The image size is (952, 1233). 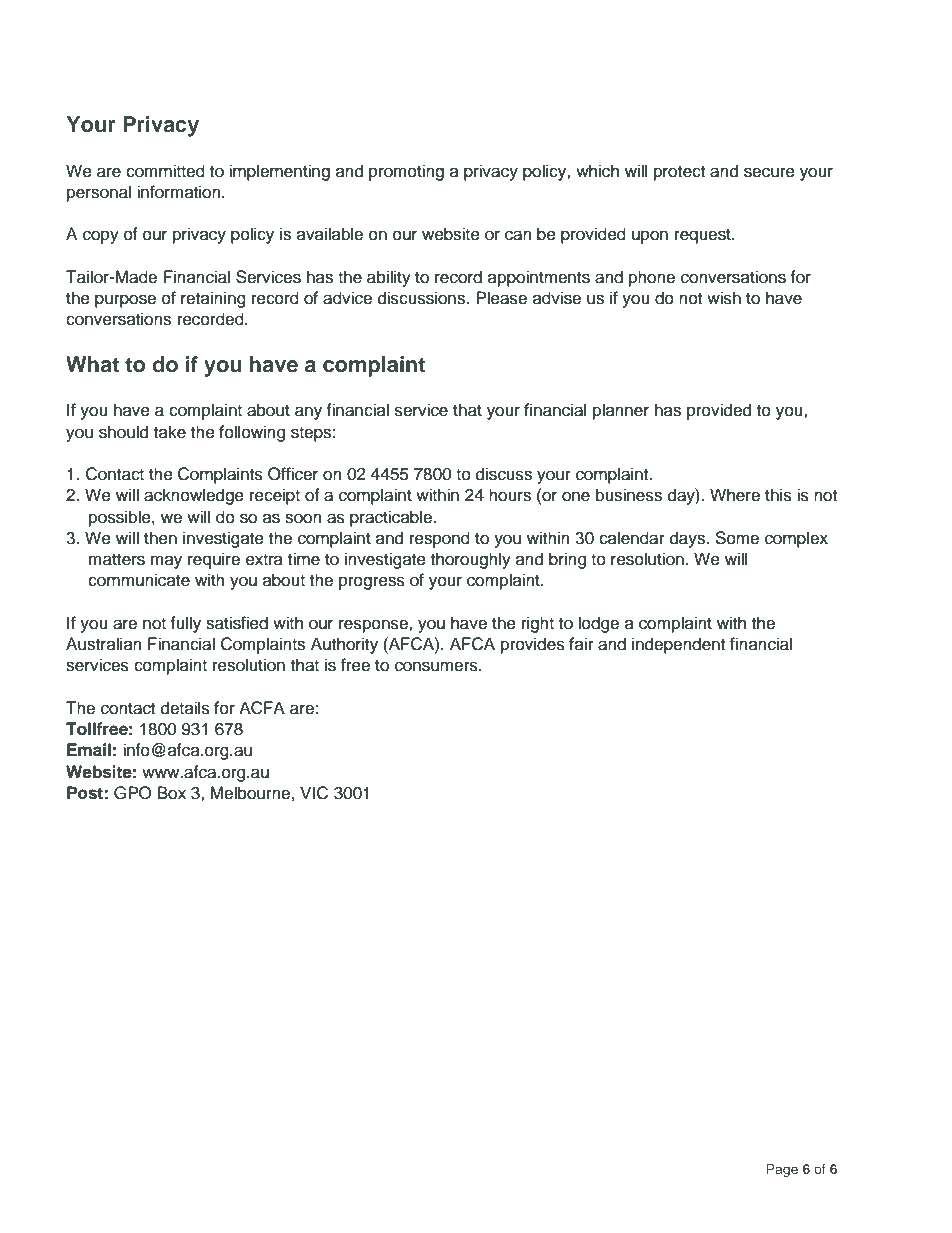 I want to click on promoting, so click(x=406, y=172).
